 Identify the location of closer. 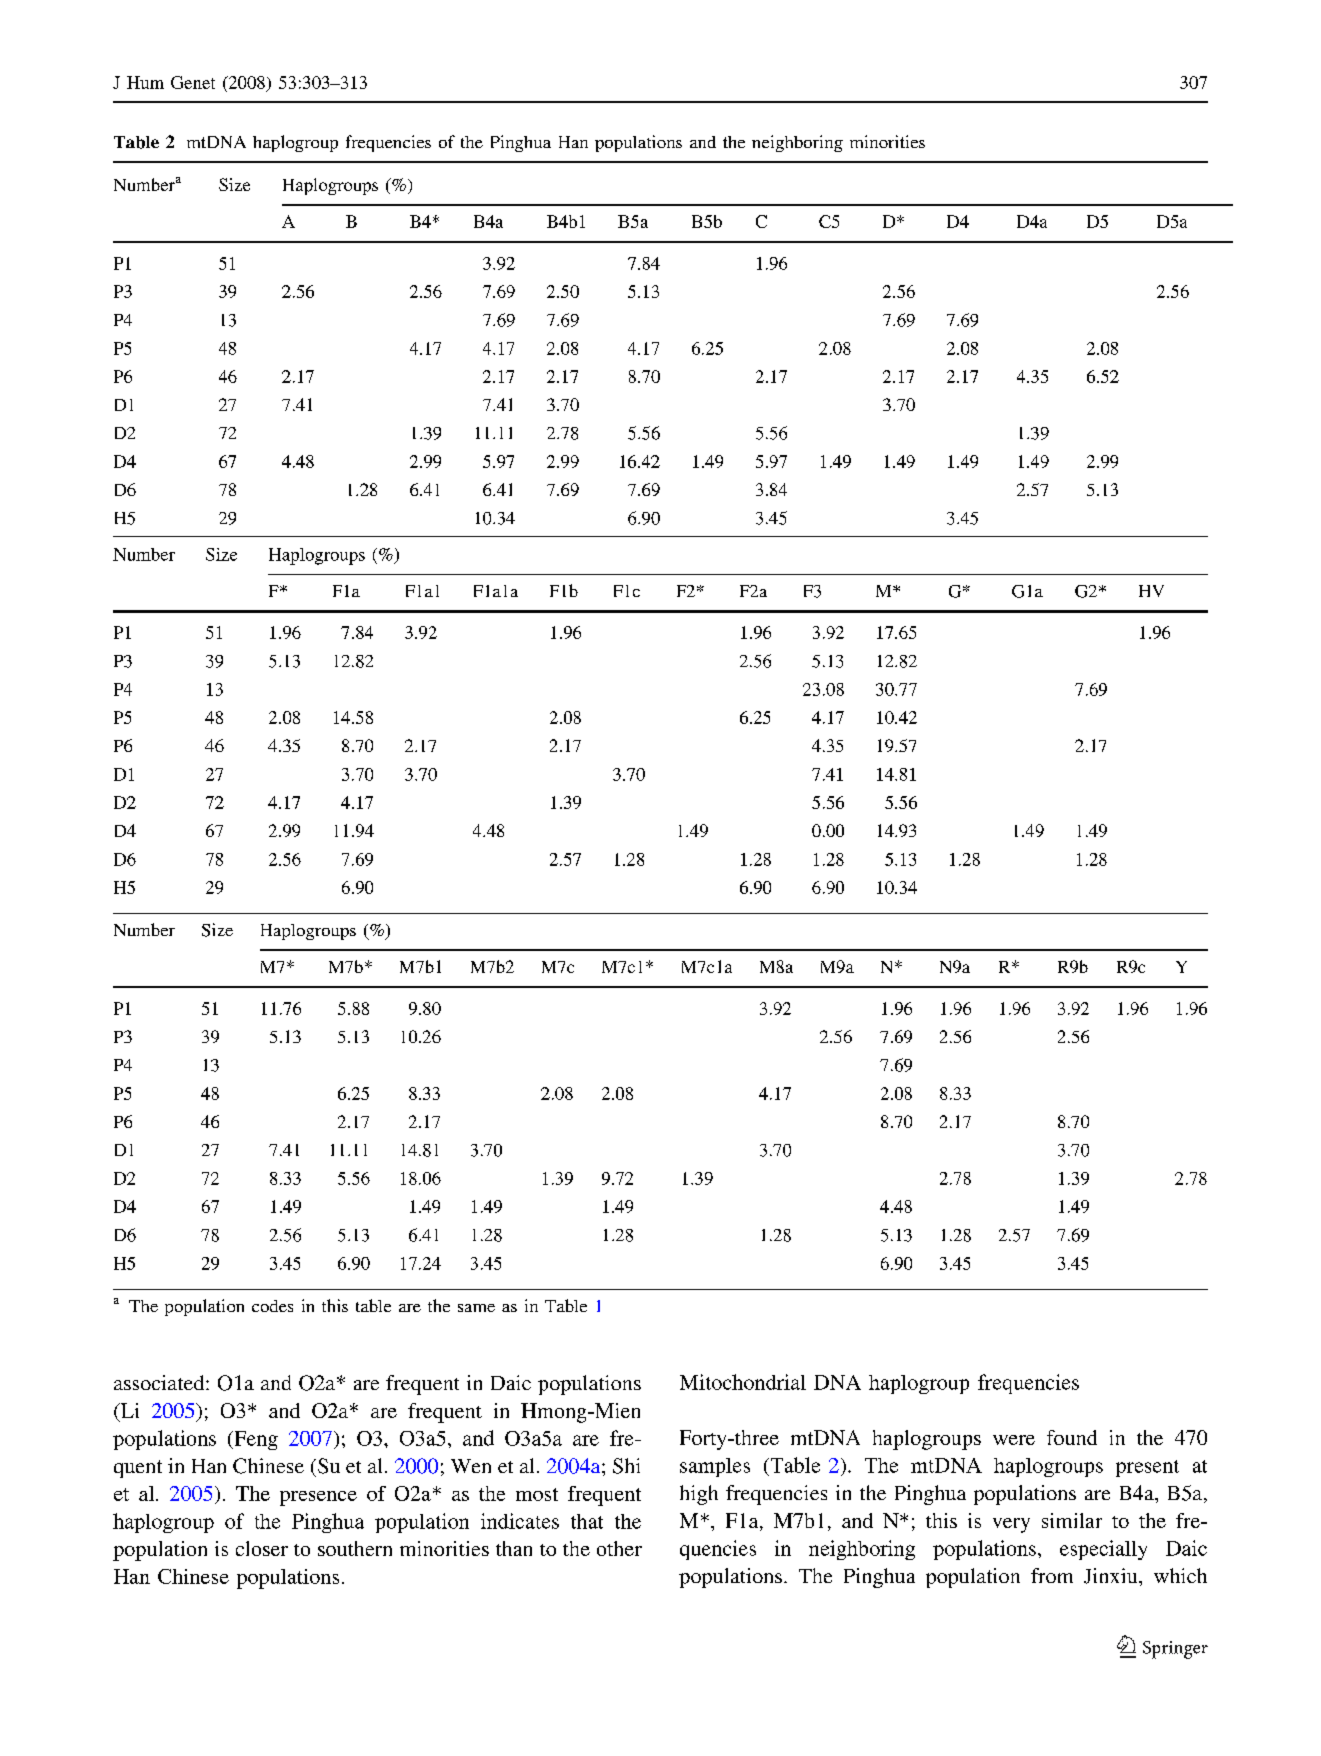
(262, 1548).
